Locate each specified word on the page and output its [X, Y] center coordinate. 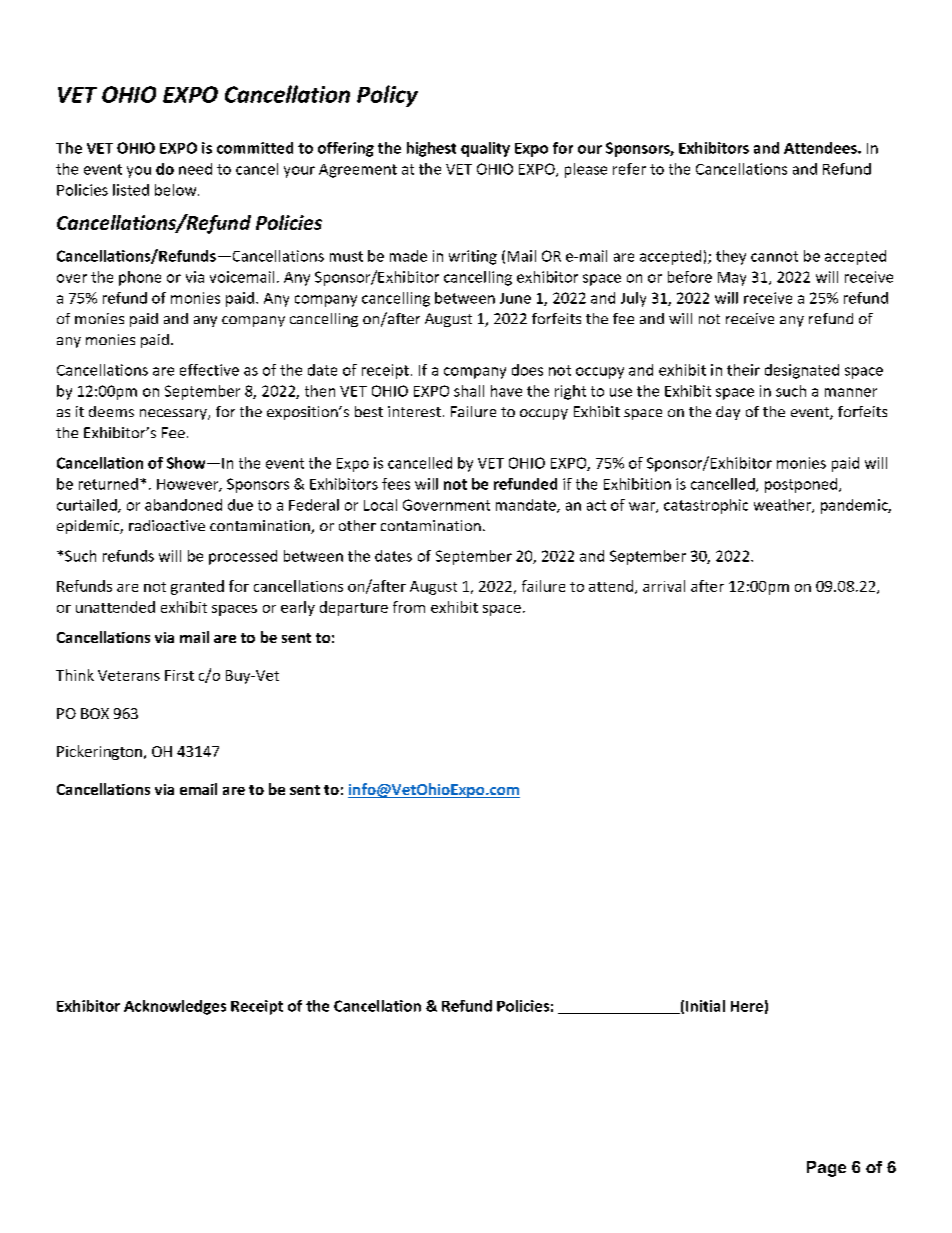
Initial [705, 1006]
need [195, 169]
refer [629, 169]
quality [485, 149]
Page [826, 1169]
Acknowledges [175, 1007]
